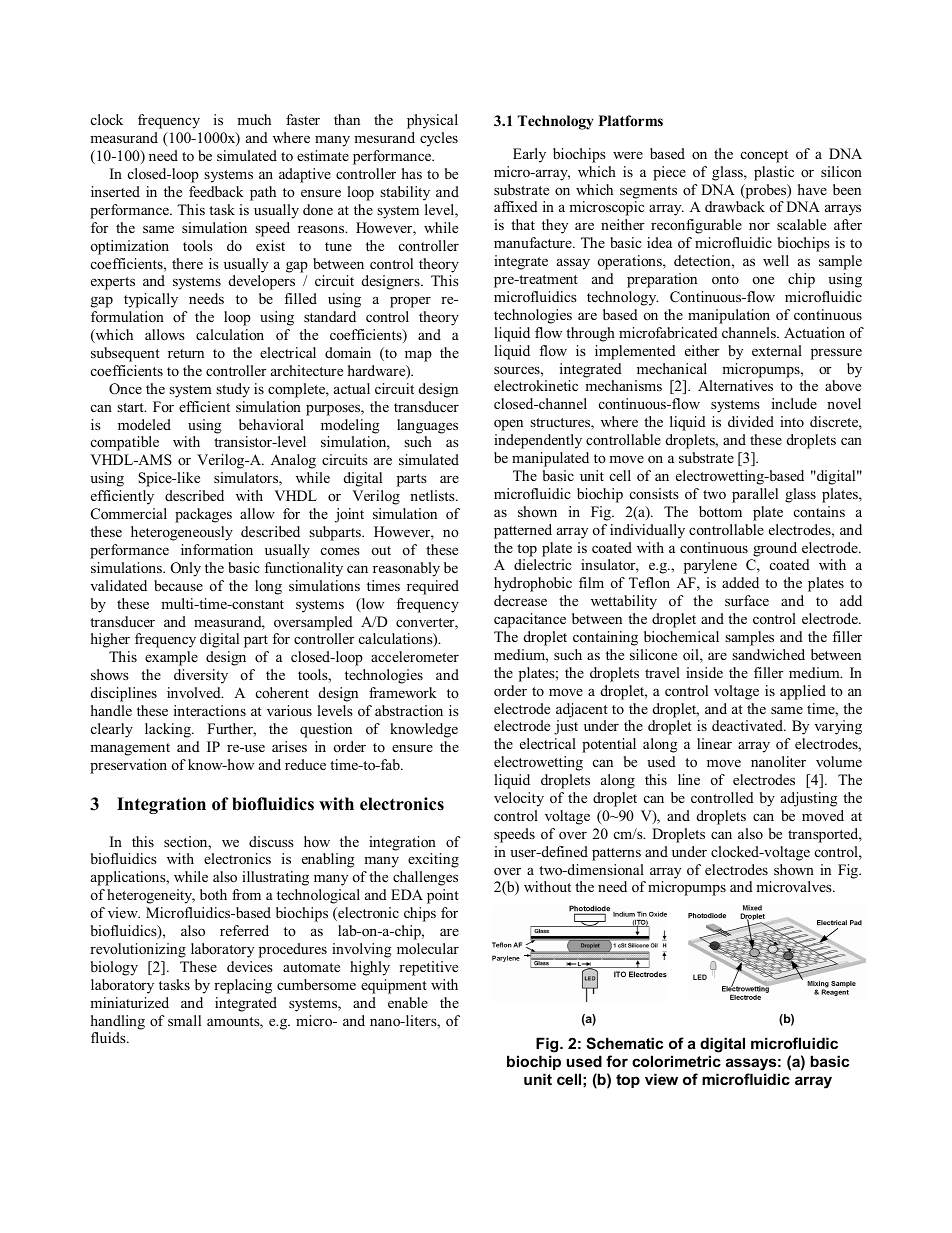 The width and height of the screenshot is (952, 1233). Describe the element at coordinates (774, 173) in the screenshot. I see `plastic` at that location.
